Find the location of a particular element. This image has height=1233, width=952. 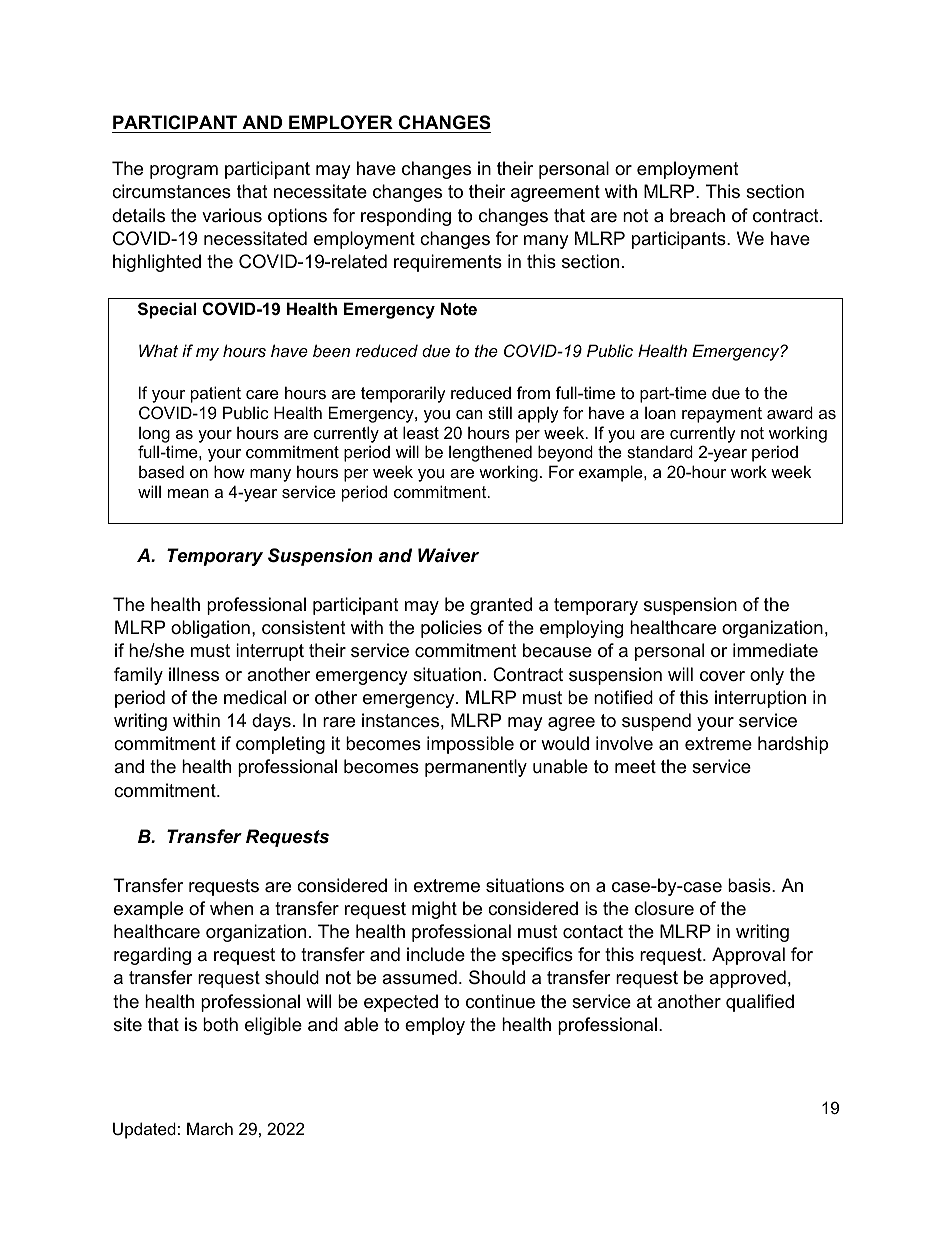

Waiver is located at coordinates (448, 555).
